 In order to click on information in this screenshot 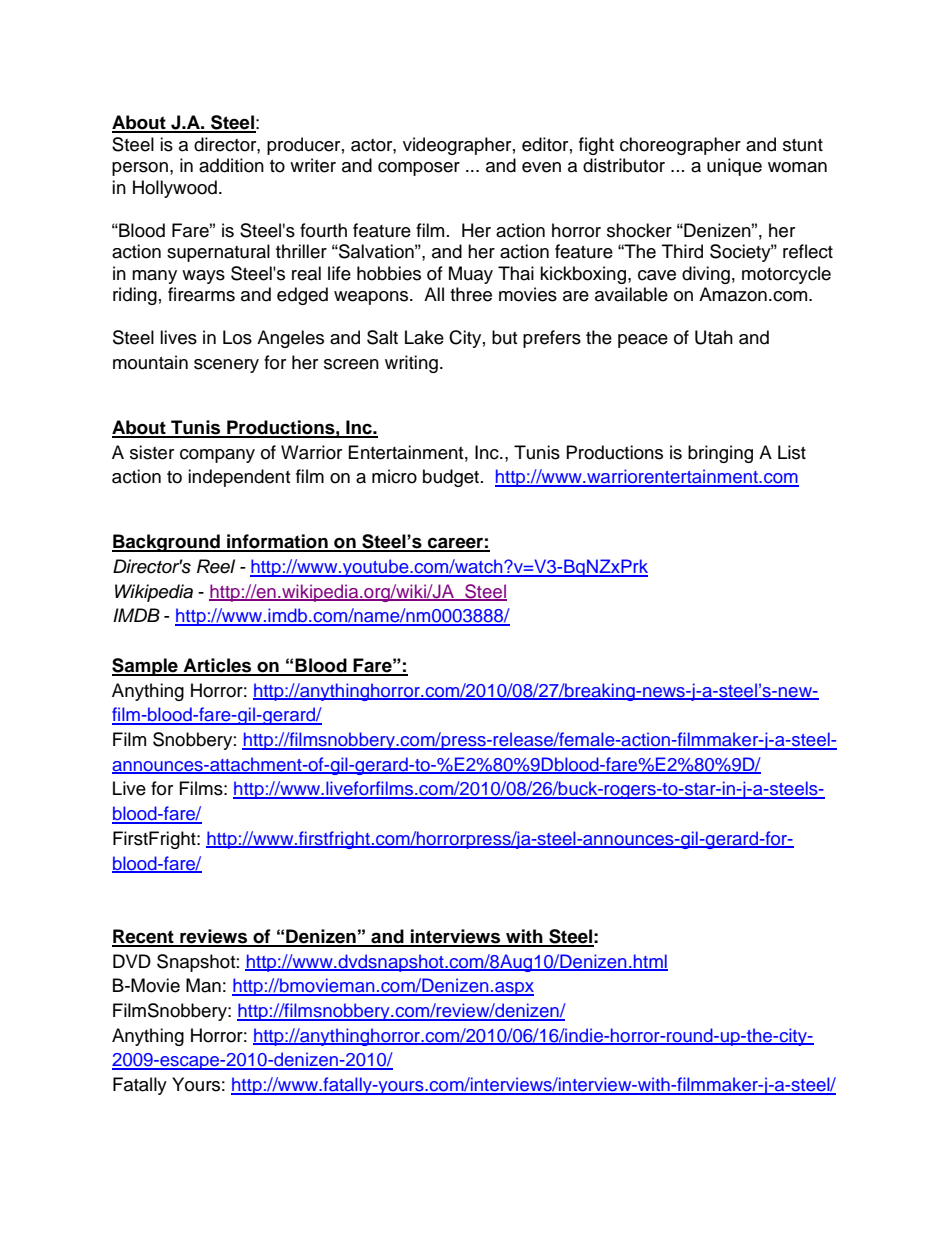, I will do `click(277, 542)`.
